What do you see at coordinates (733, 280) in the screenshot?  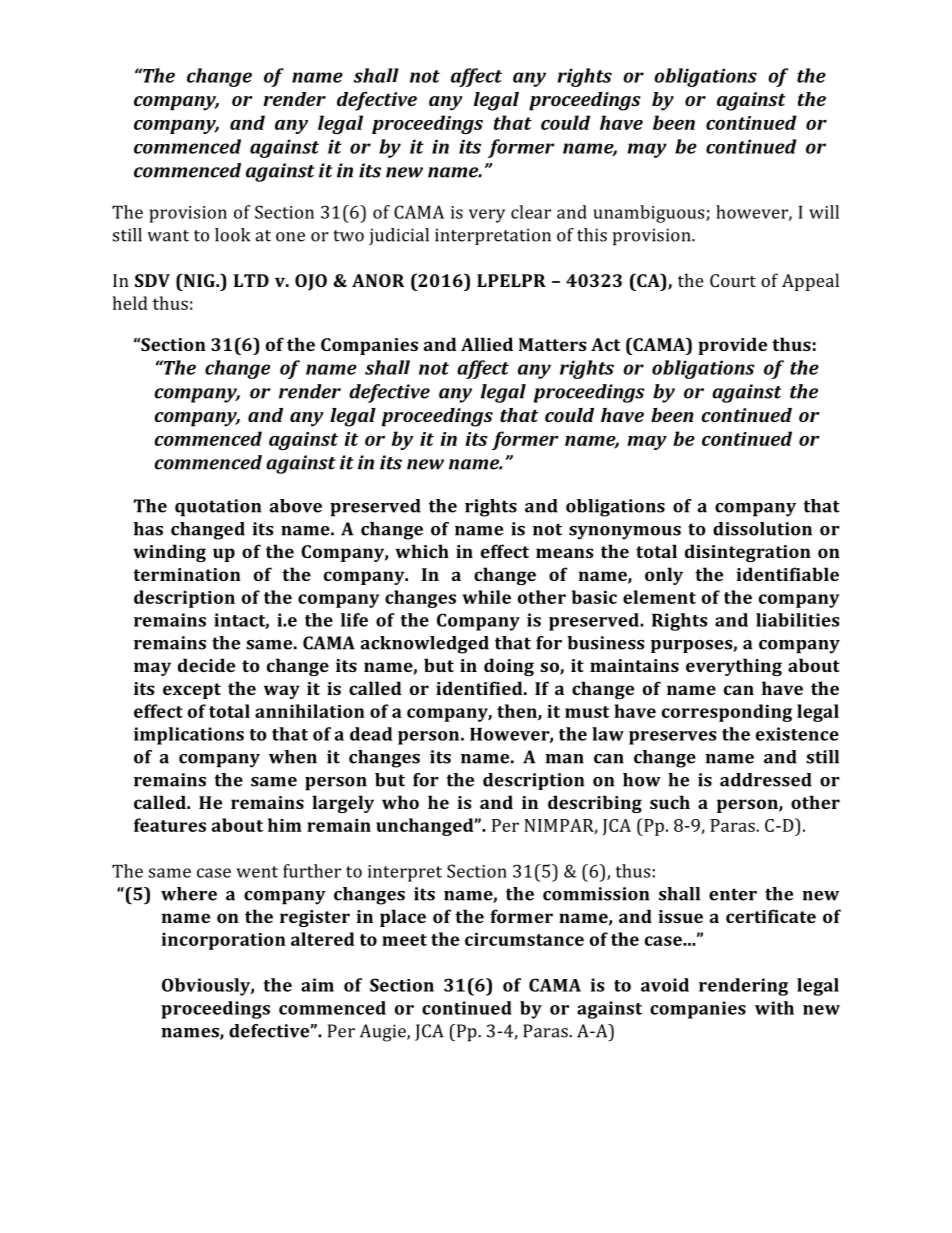 I see `Court` at bounding box center [733, 280].
